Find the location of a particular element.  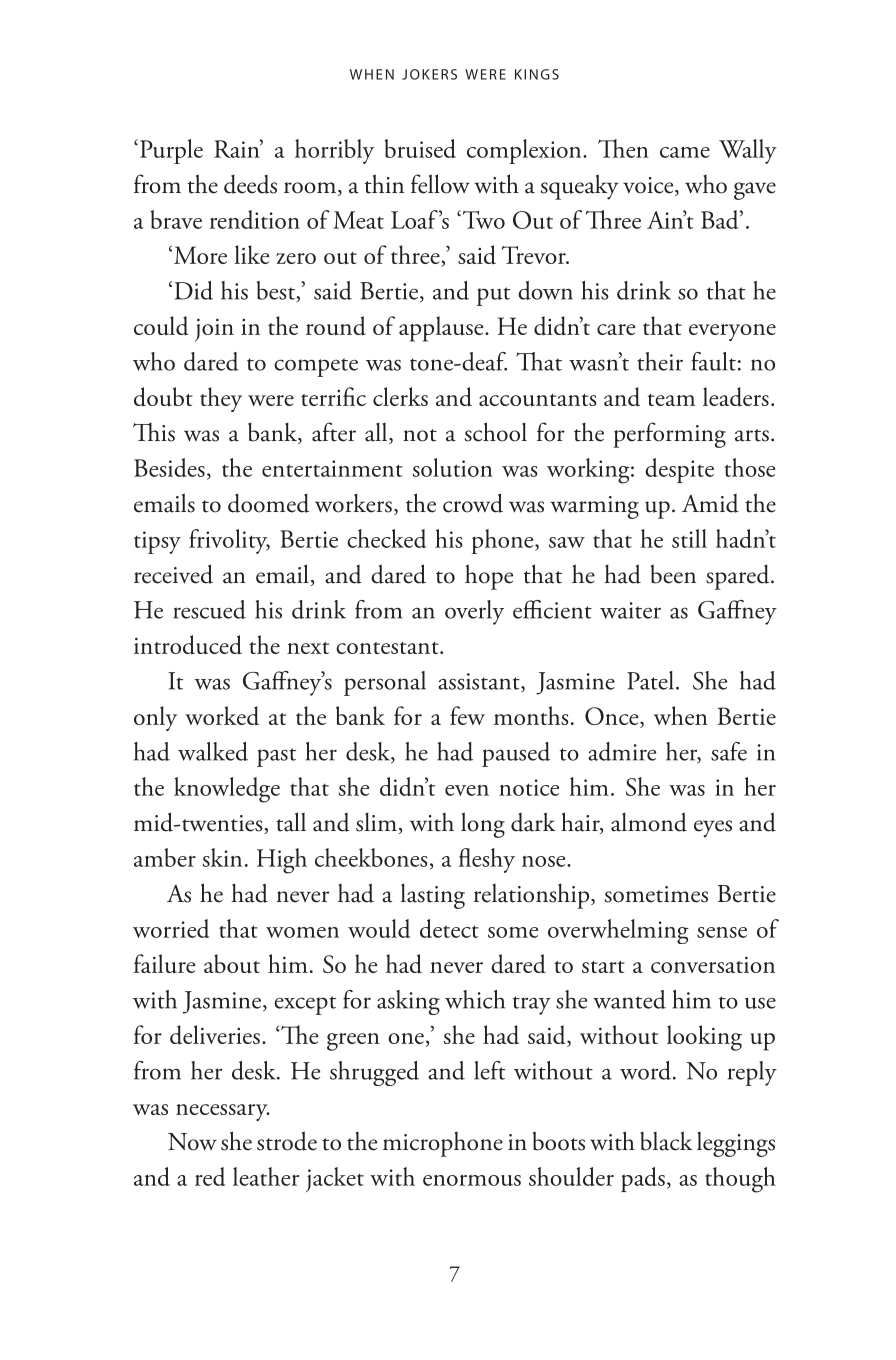

assistant is located at coordinates (480, 682).
